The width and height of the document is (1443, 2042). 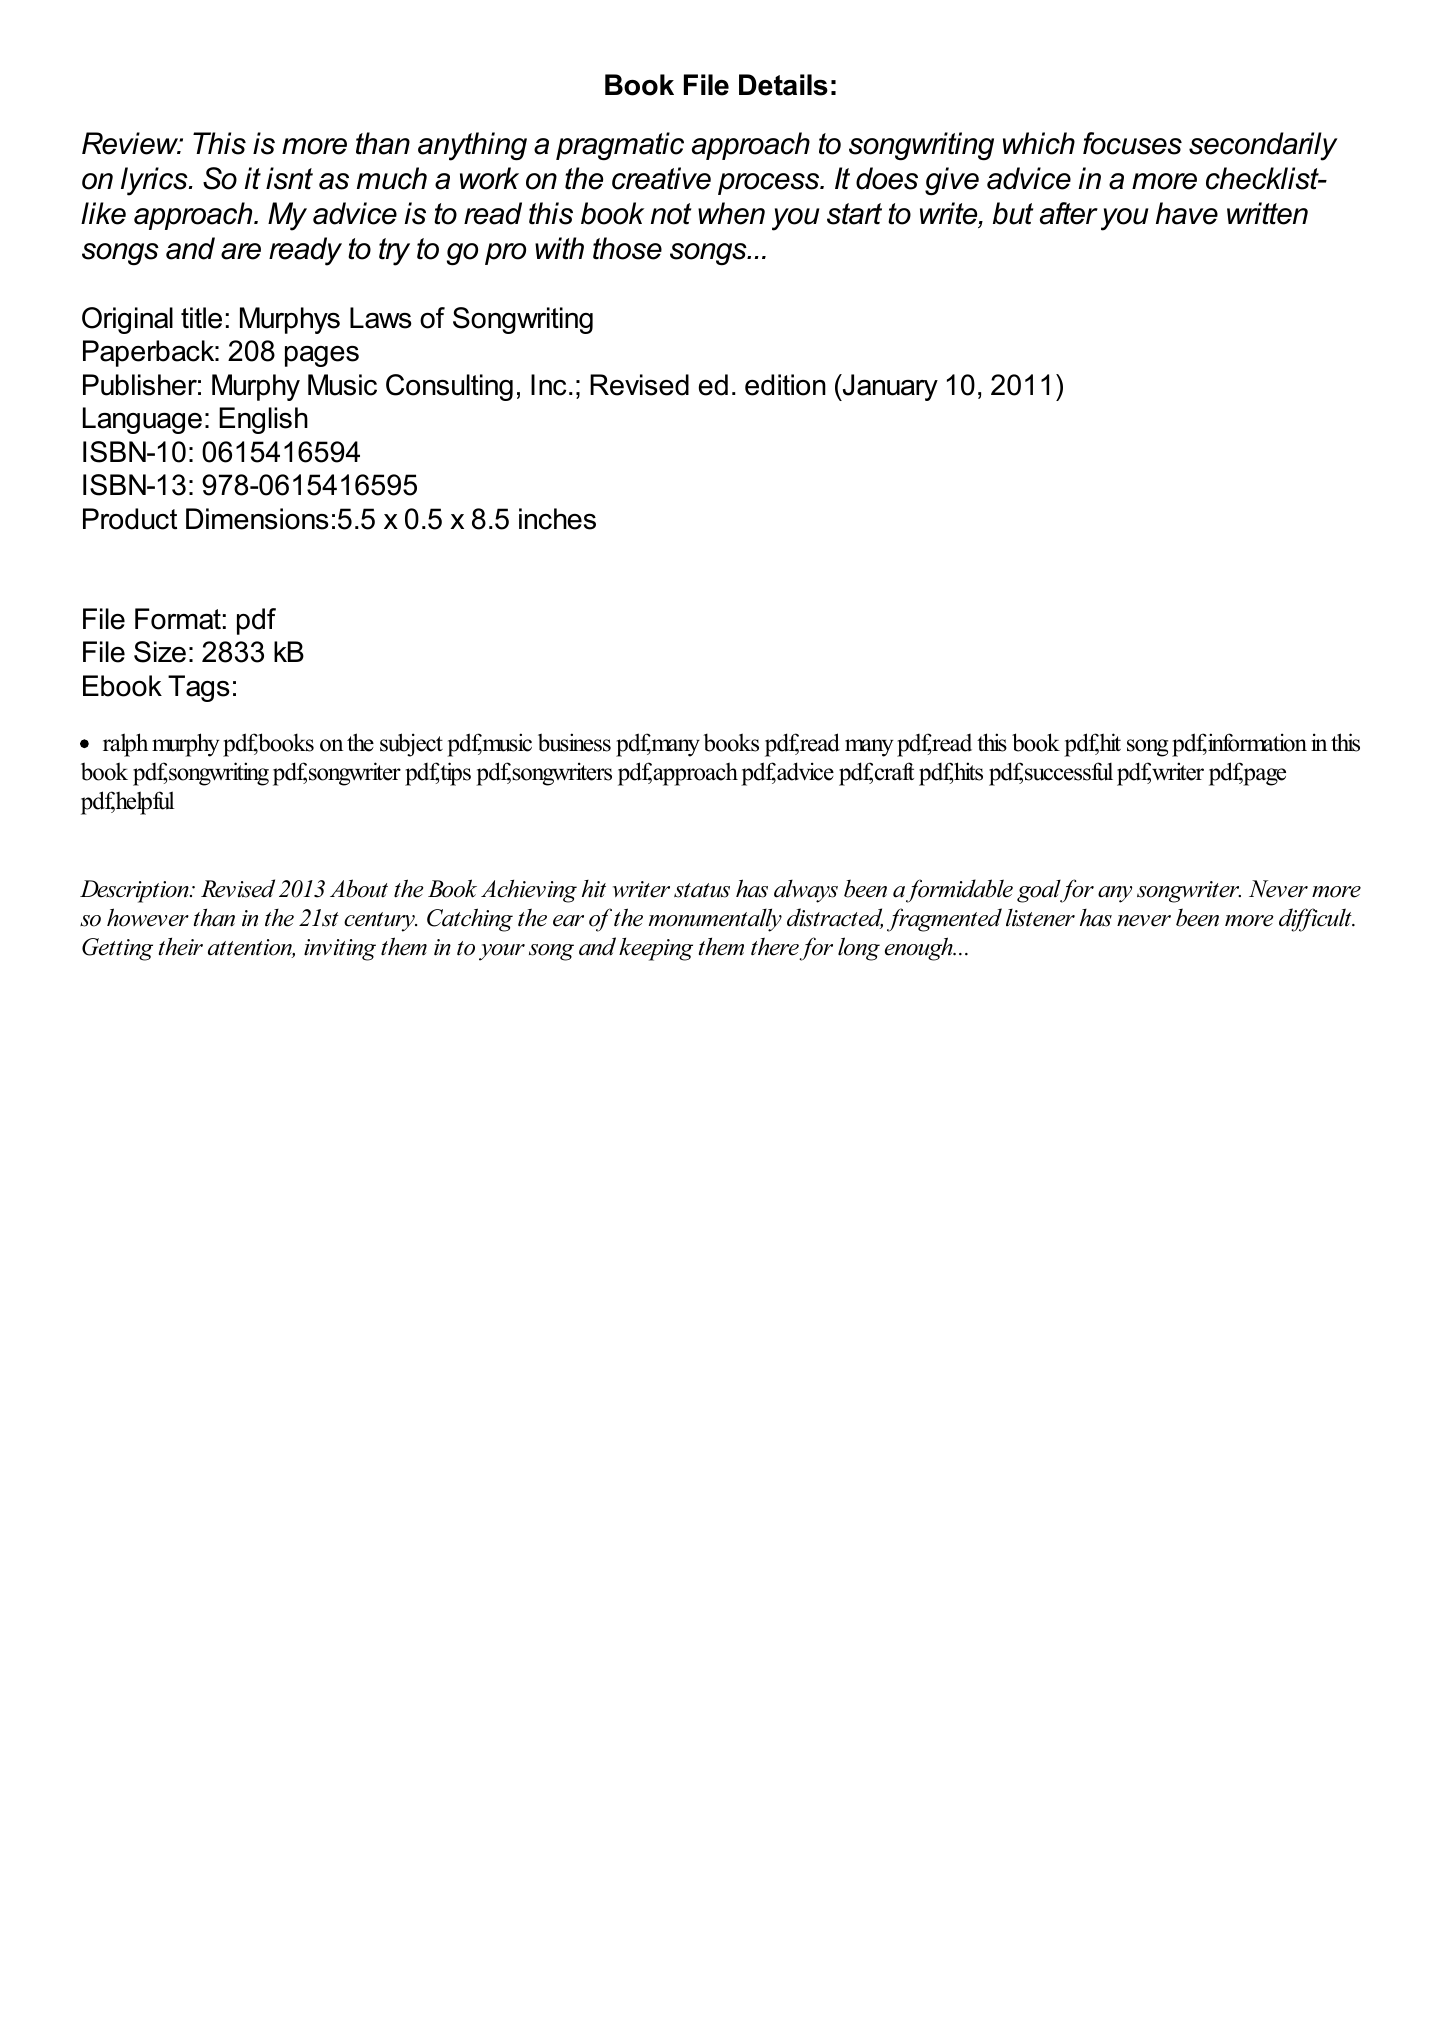 What do you see at coordinates (574, 742) in the document?
I see `business` at bounding box center [574, 742].
